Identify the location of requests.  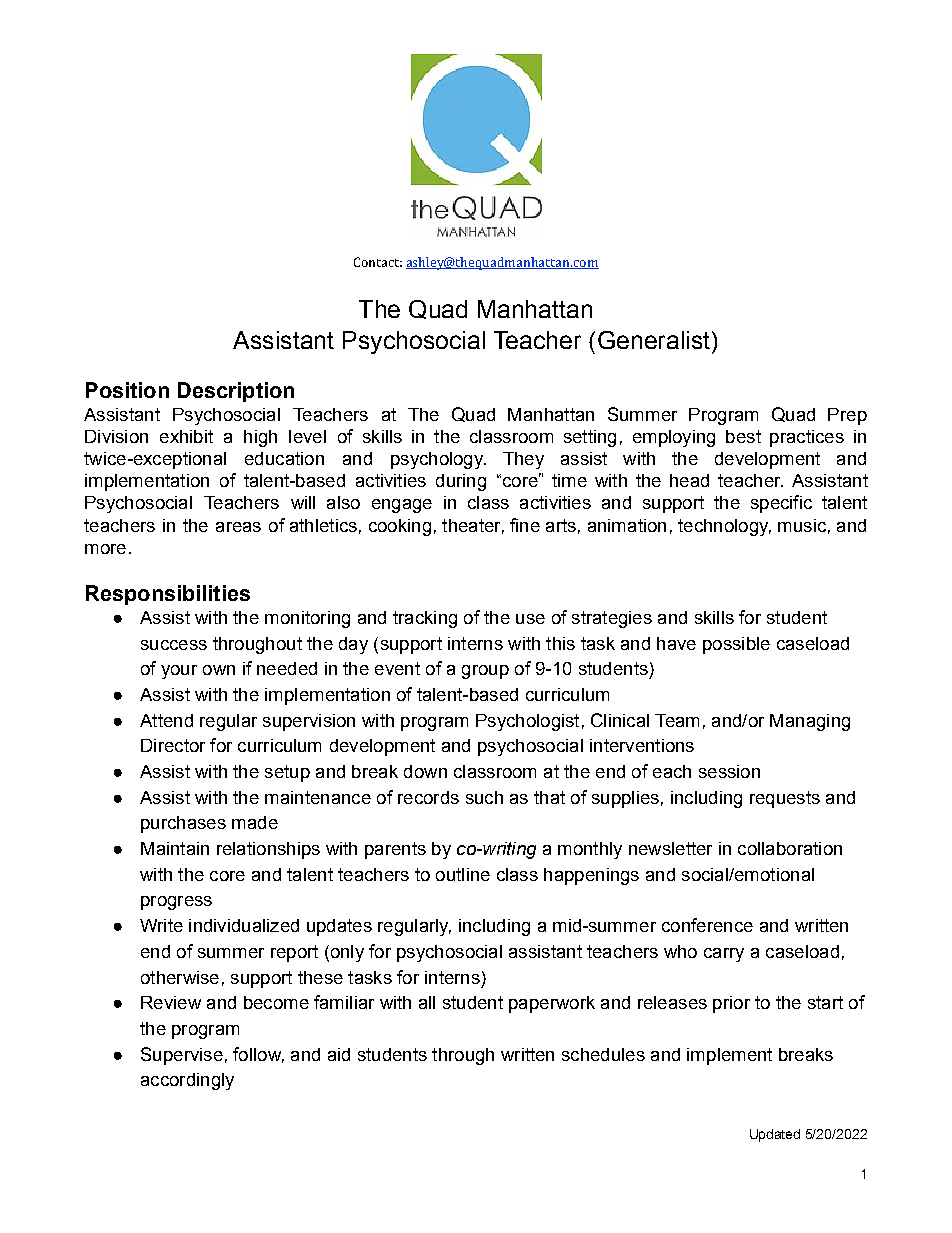
(785, 799).
